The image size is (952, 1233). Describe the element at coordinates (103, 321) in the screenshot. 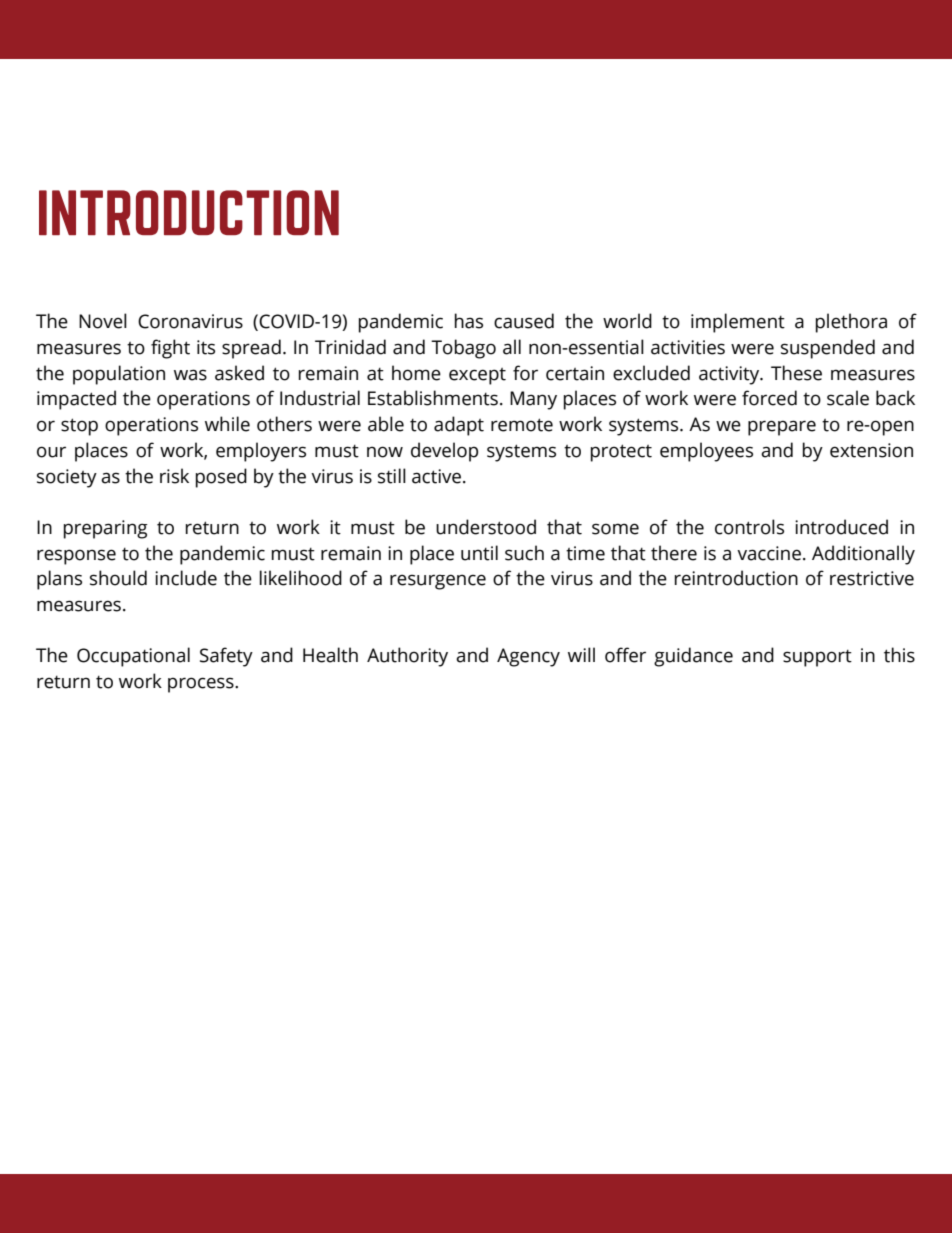

I see `Novel` at that location.
